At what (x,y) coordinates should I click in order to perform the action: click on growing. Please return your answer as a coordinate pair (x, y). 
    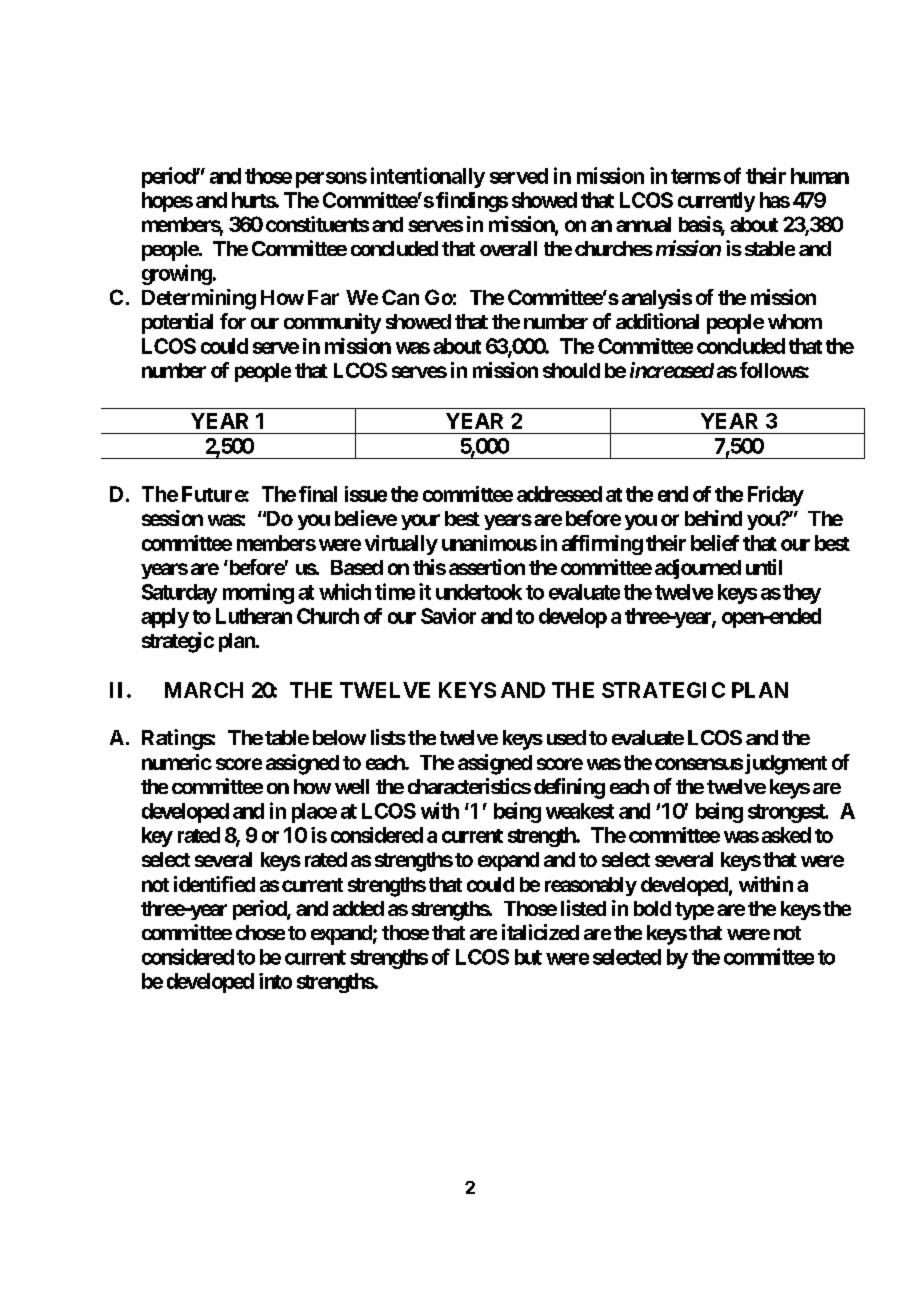
    Looking at the image, I should click on (177, 274).
